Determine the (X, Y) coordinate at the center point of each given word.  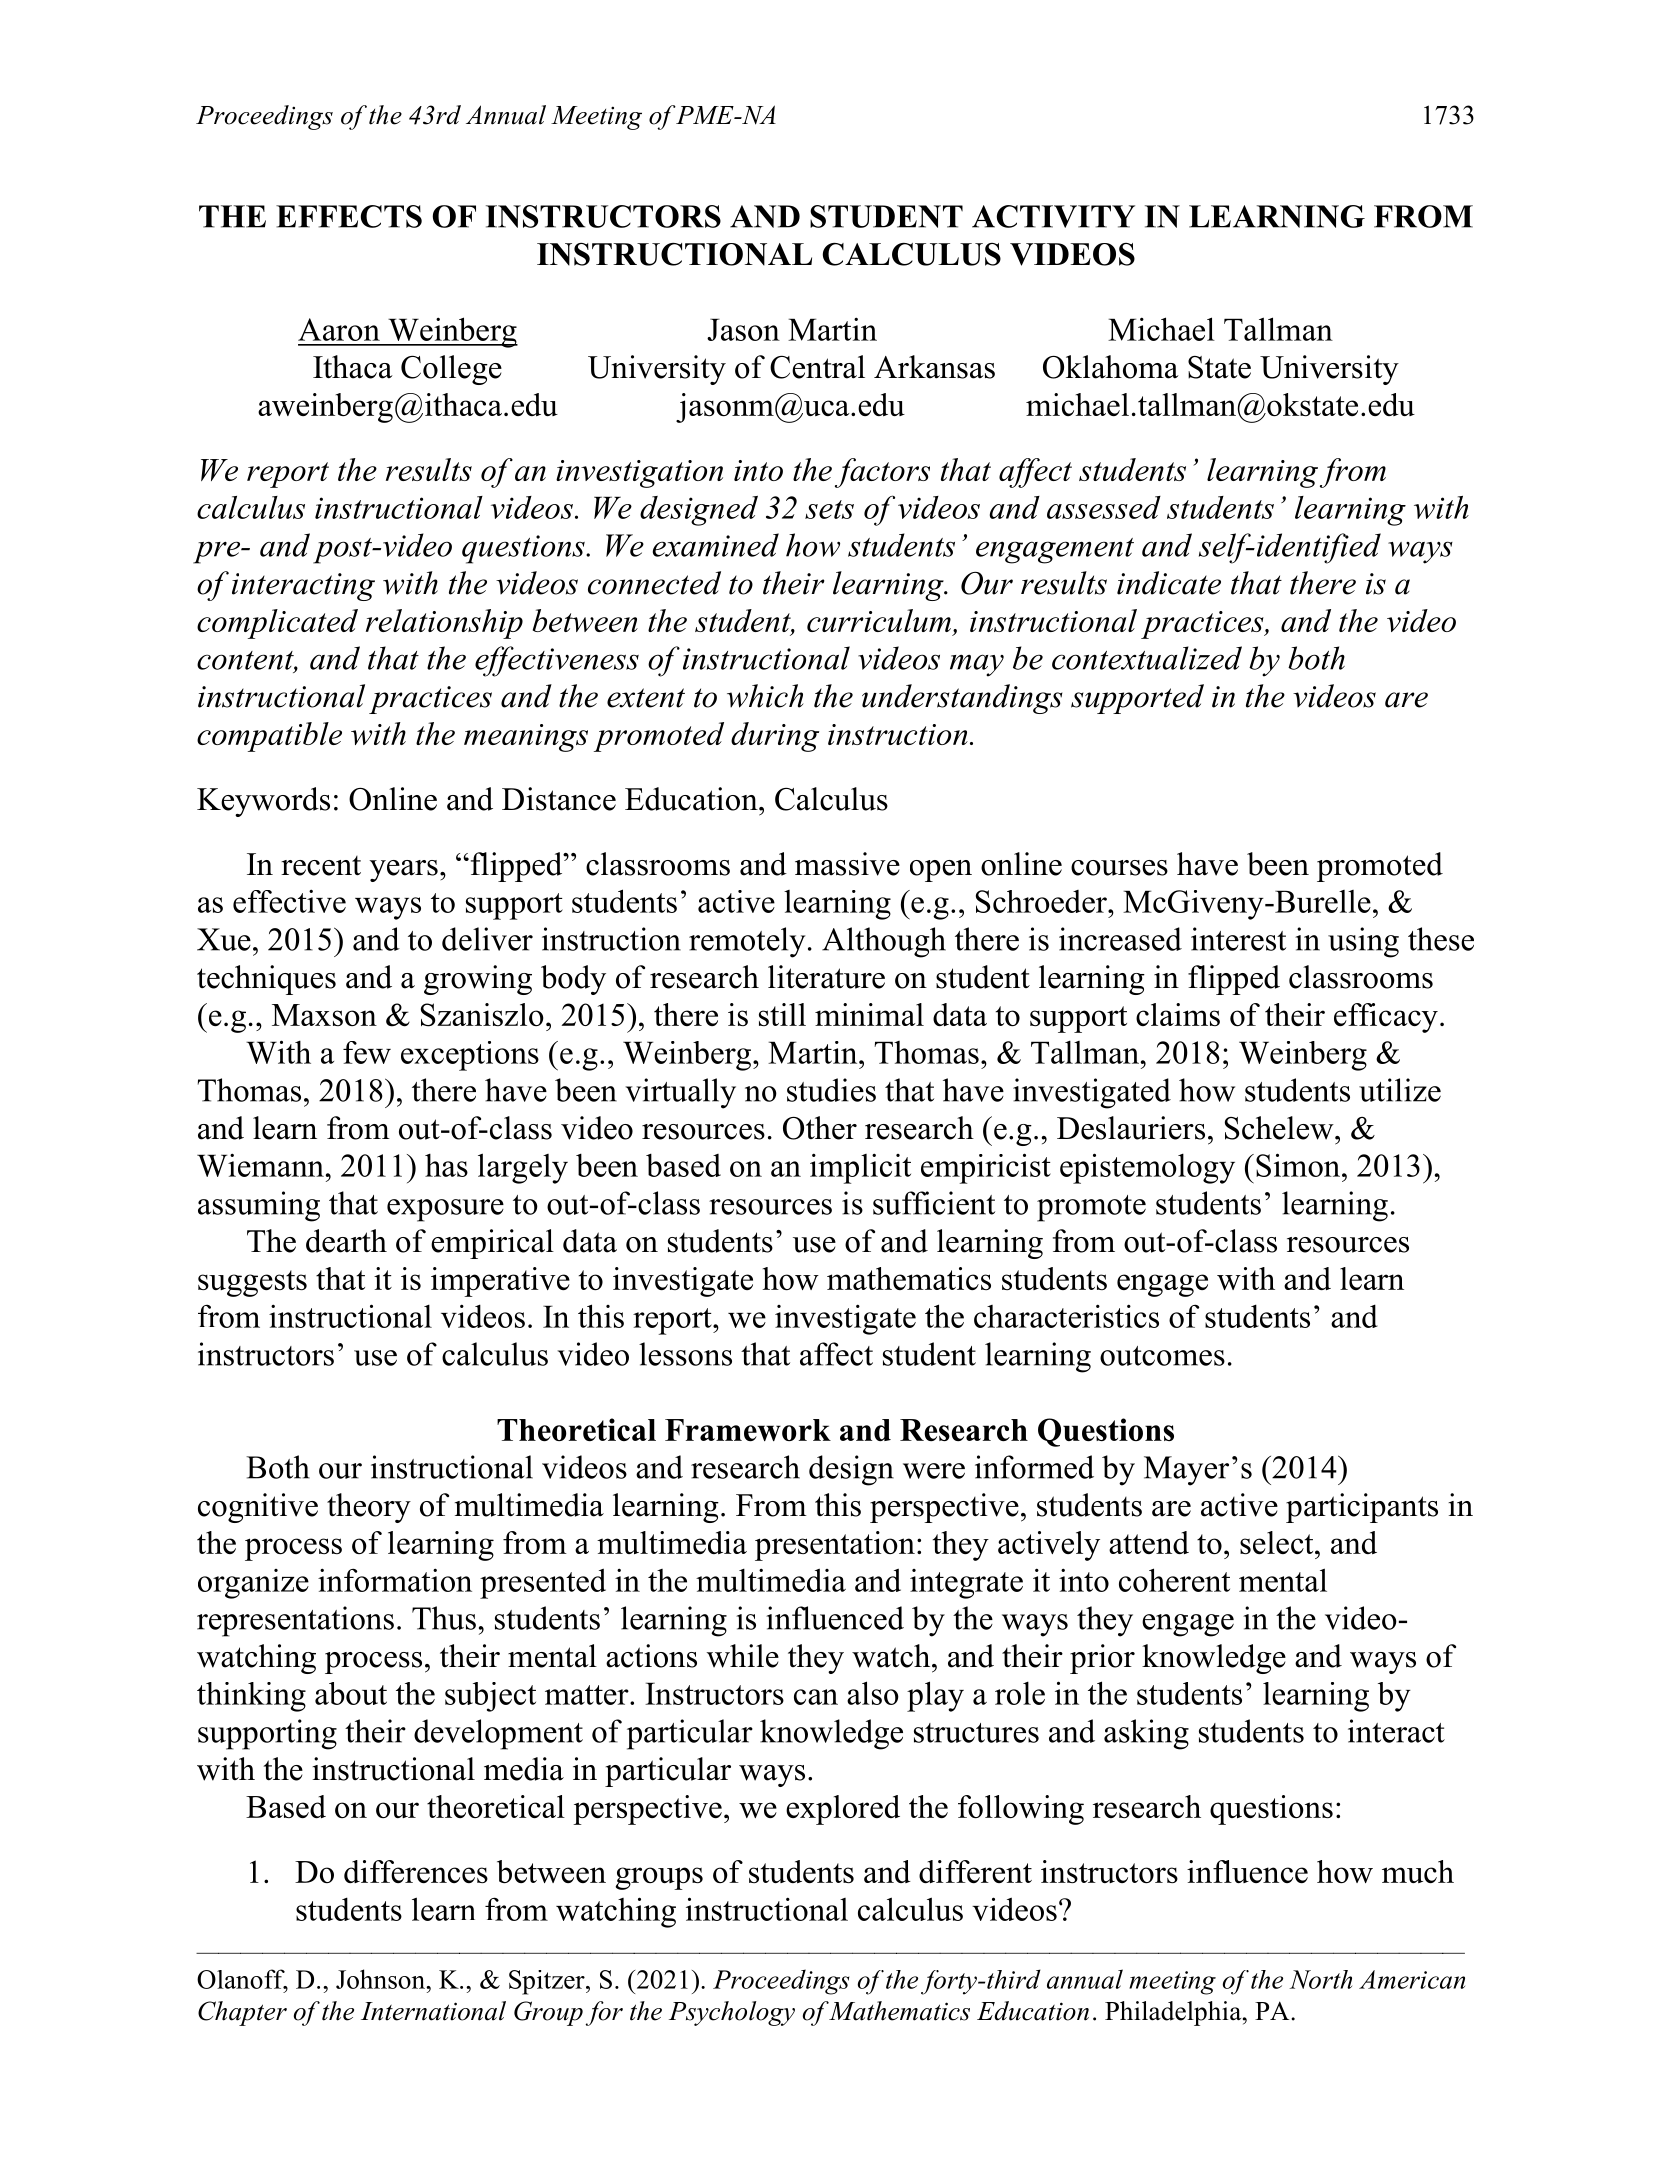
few (367, 1052)
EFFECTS (349, 216)
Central (817, 367)
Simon (1299, 1165)
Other (820, 1128)
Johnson (381, 1979)
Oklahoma (1111, 367)
